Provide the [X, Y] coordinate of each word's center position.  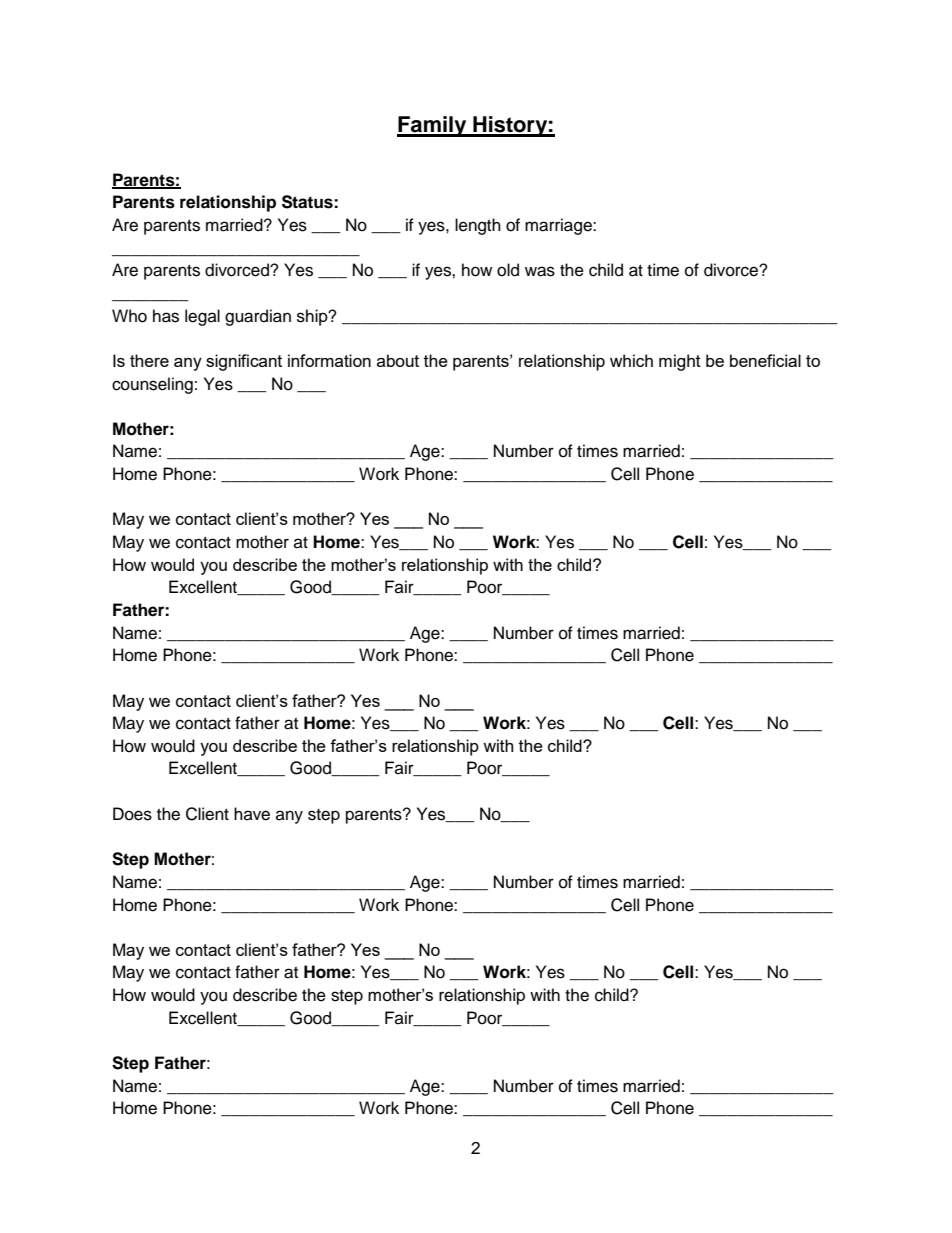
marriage [559, 226]
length [478, 226]
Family [433, 126]
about [398, 360]
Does [132, 814]
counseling [152, 385]
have [252, 814]
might [680, 362]
